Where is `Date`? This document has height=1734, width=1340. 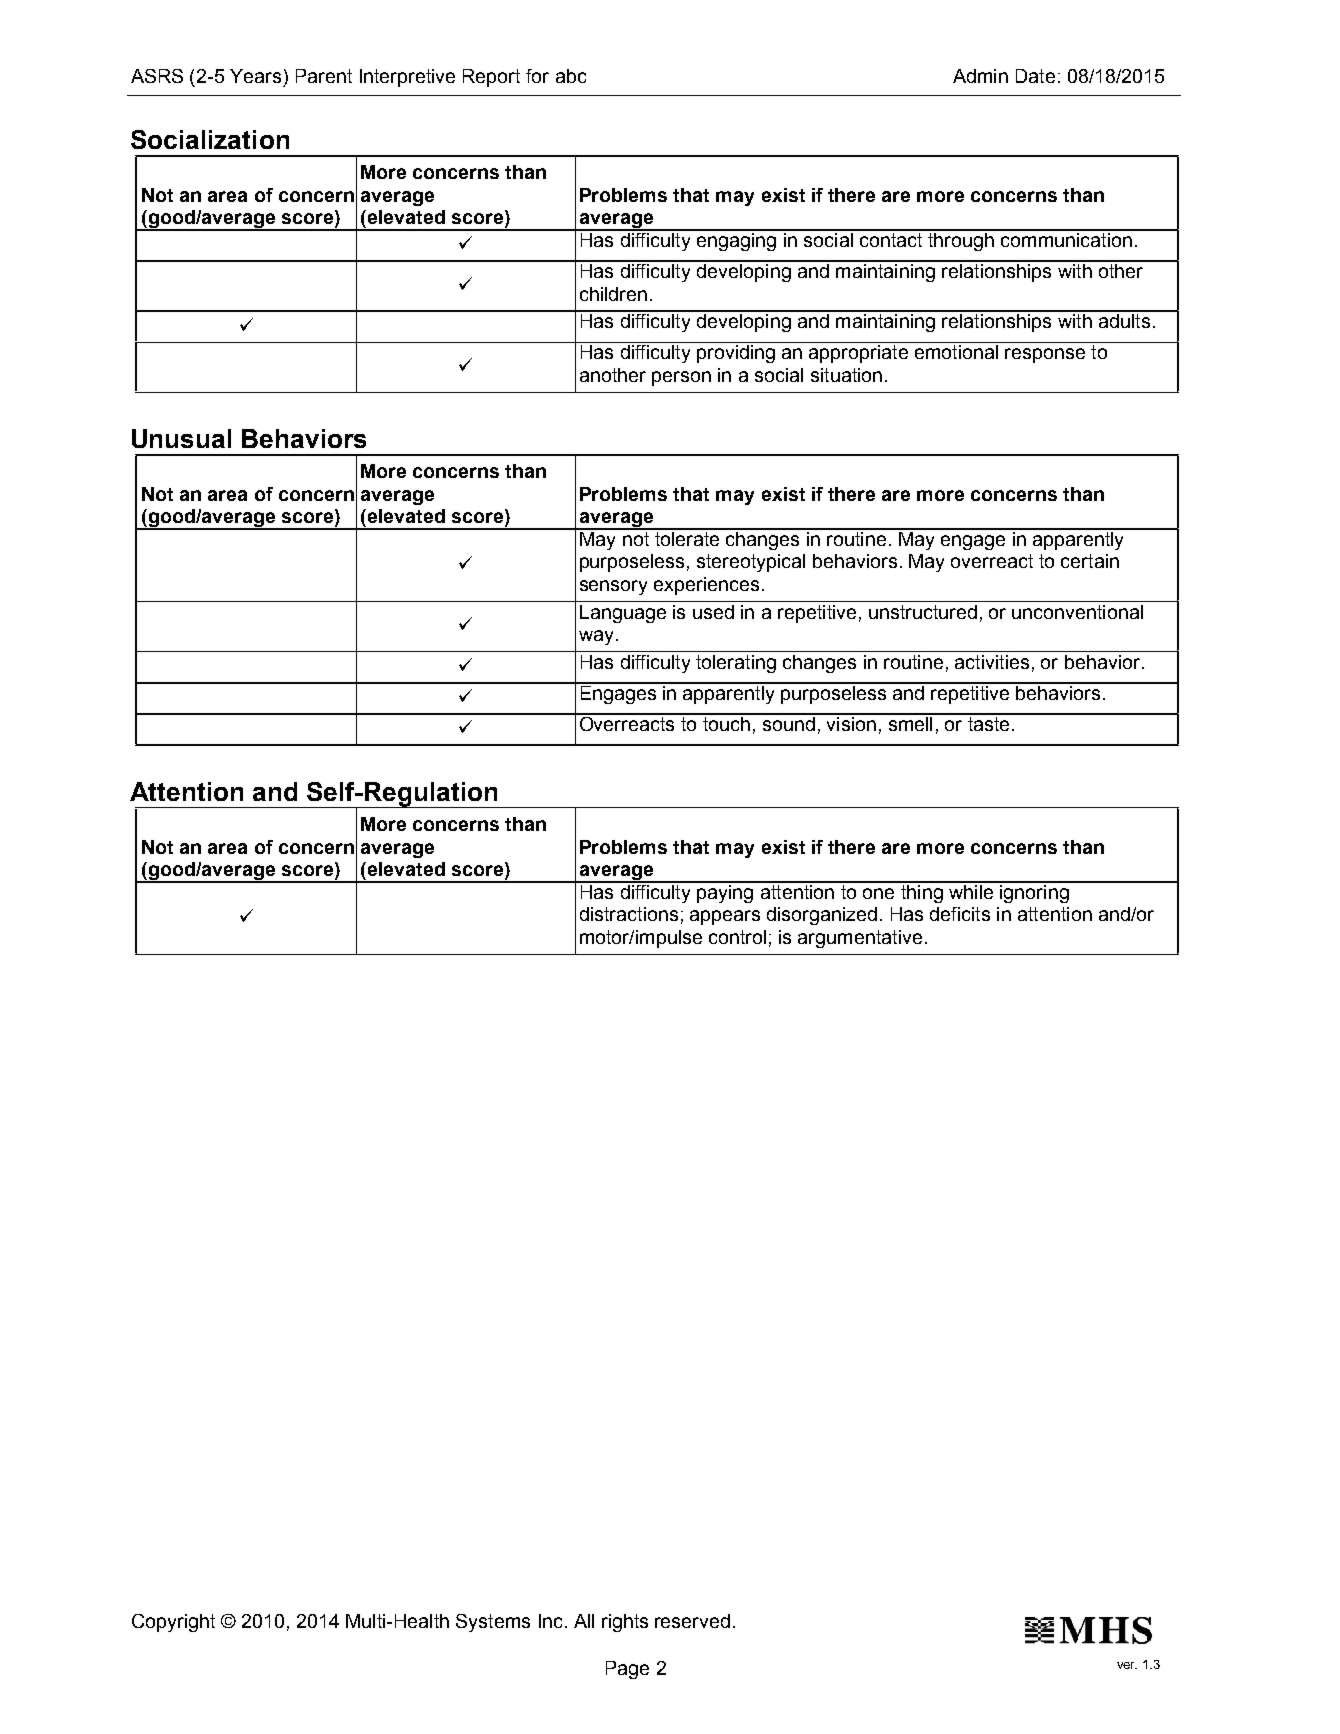
Date is located at coordinates (1035, 76).
